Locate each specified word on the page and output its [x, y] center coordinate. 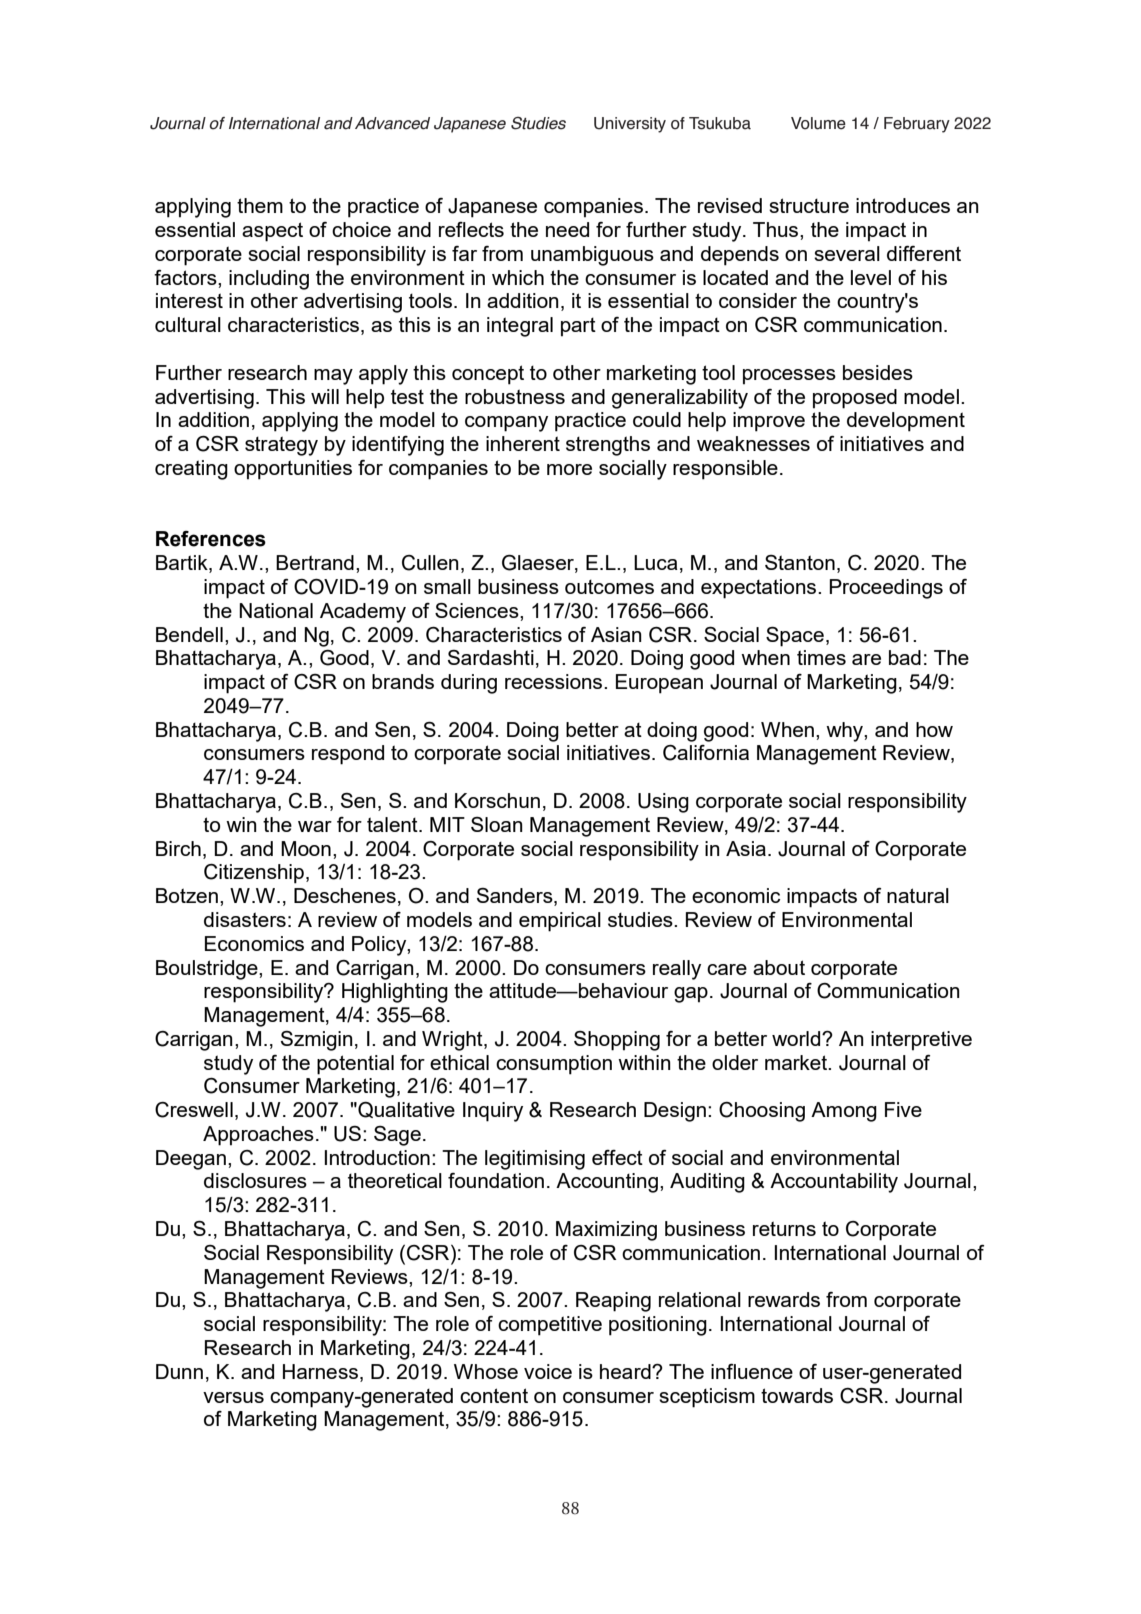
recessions [555, 681]
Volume [818, 123]
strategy [281, 446]
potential [355, 1065]
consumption [554, 1065]
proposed [855, 399]
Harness [320, 1371]
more [569, 469]
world [797, 1038]
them [260, 205]
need [567, 229]
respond [348, 755]
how [934, 729]
